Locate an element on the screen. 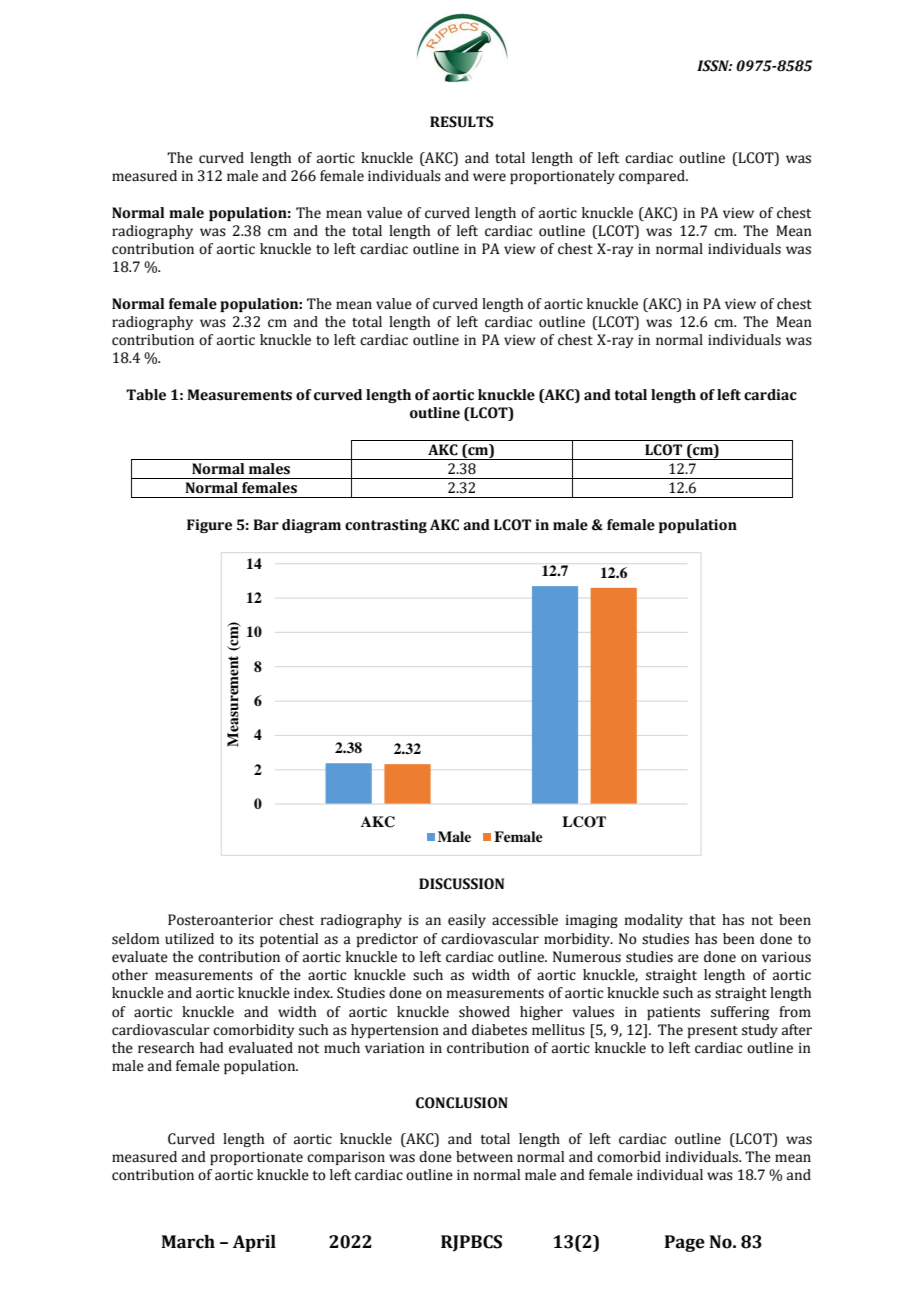  Figure is located at coordinates (209, 526).
